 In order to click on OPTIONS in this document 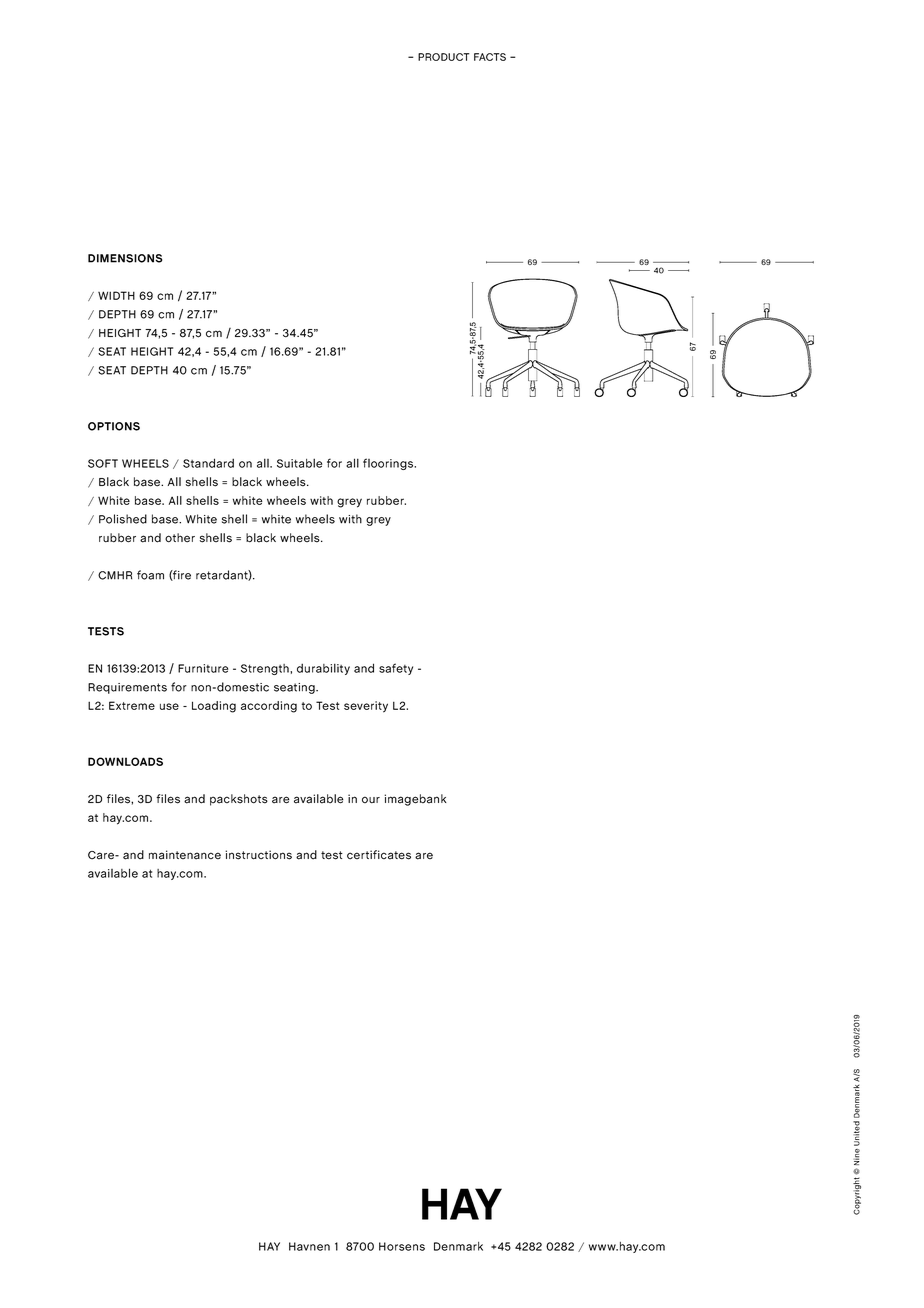, I will do `click(114, 426)`.
